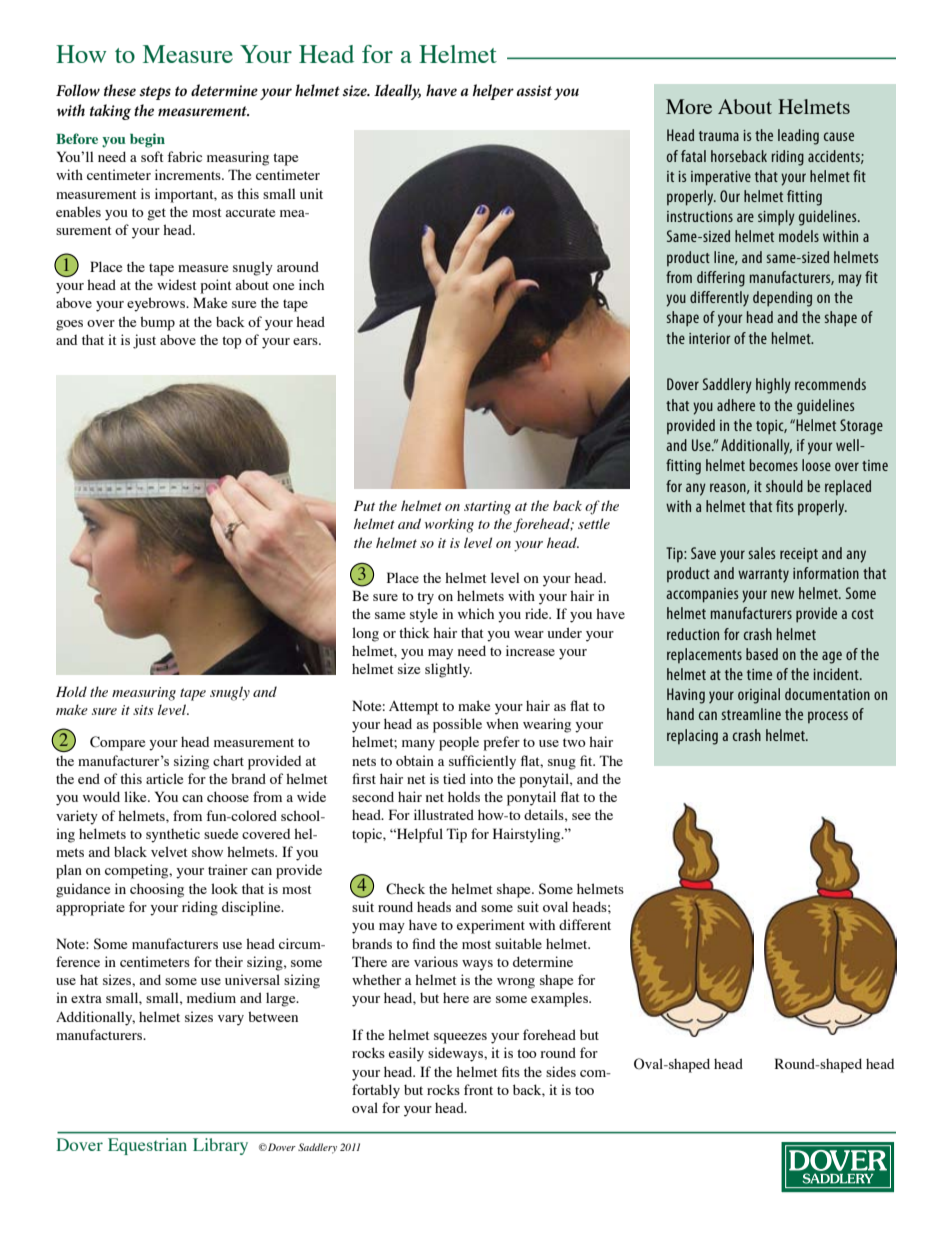 The width and height of the image is (952, 1233). What do you see at coordinates (147, 140) in the image?
I see `begin` at bounding box center [147, 140].
